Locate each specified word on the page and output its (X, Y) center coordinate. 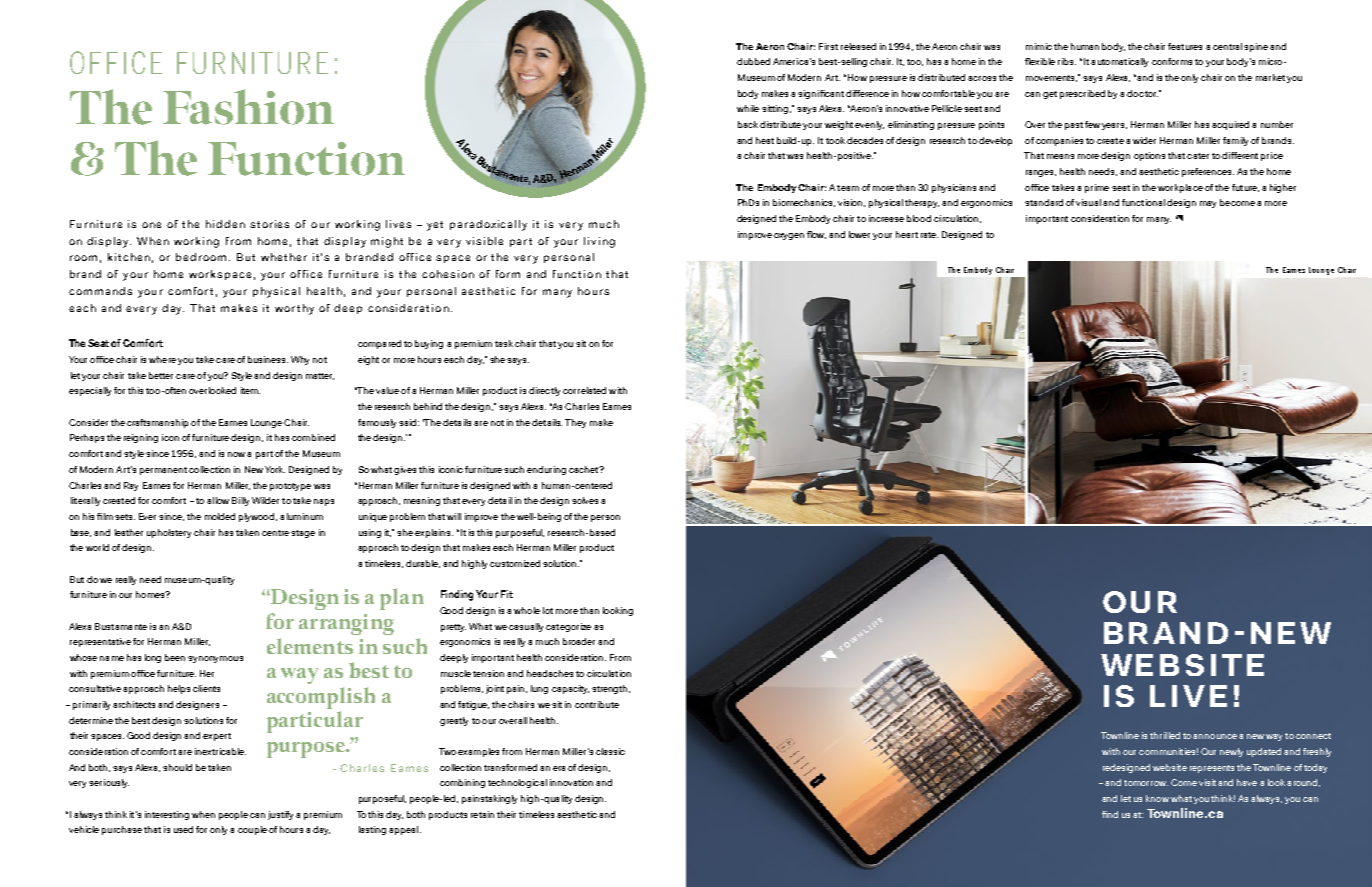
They (575, 423)
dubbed (753, 61)
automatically (1119, 62)
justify (280, 815)
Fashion (248, 107)
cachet (585, 469)
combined (313, 437)
